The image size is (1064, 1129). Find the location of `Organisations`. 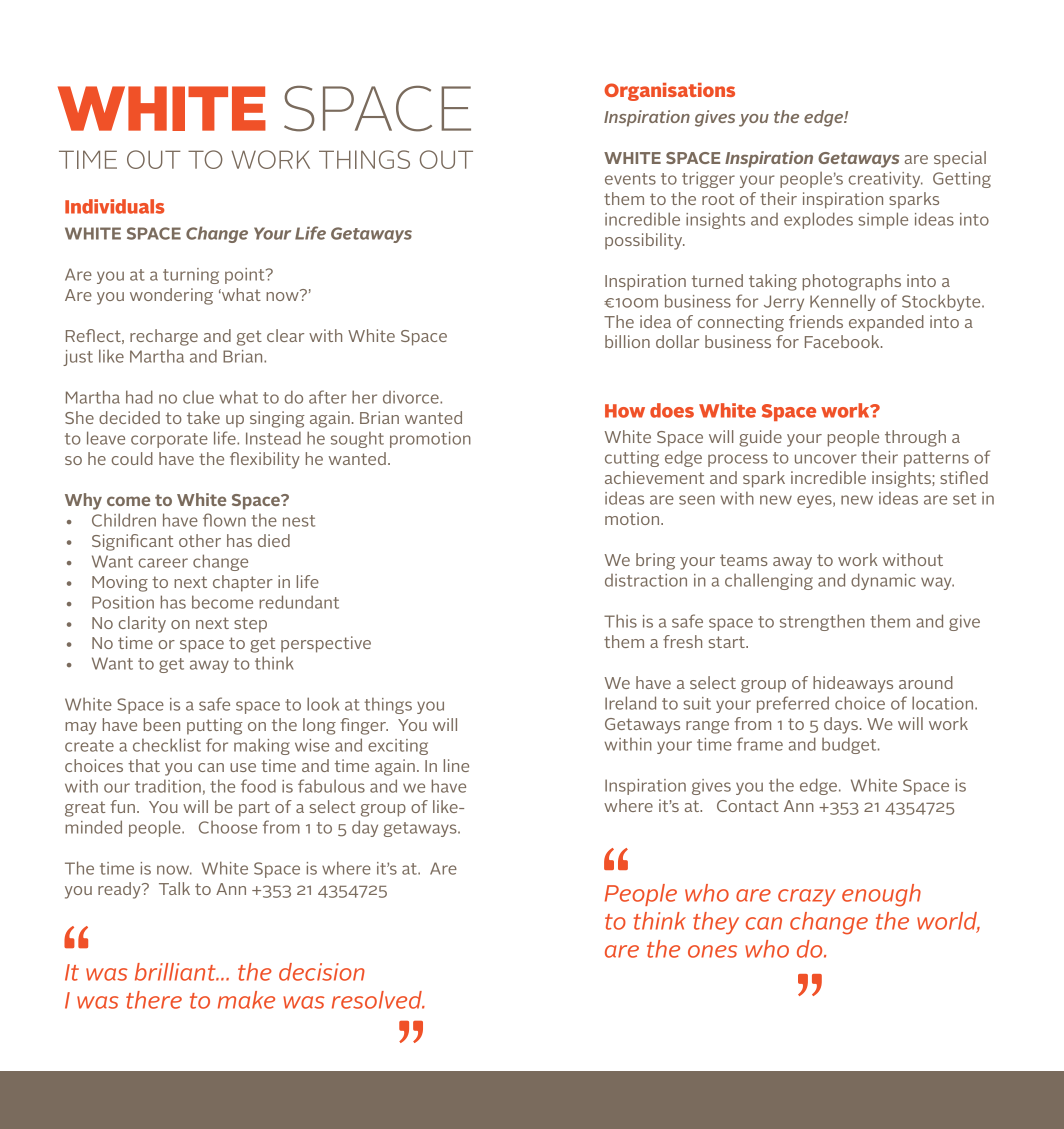

Organisations is located at coordinates (669, 92).
